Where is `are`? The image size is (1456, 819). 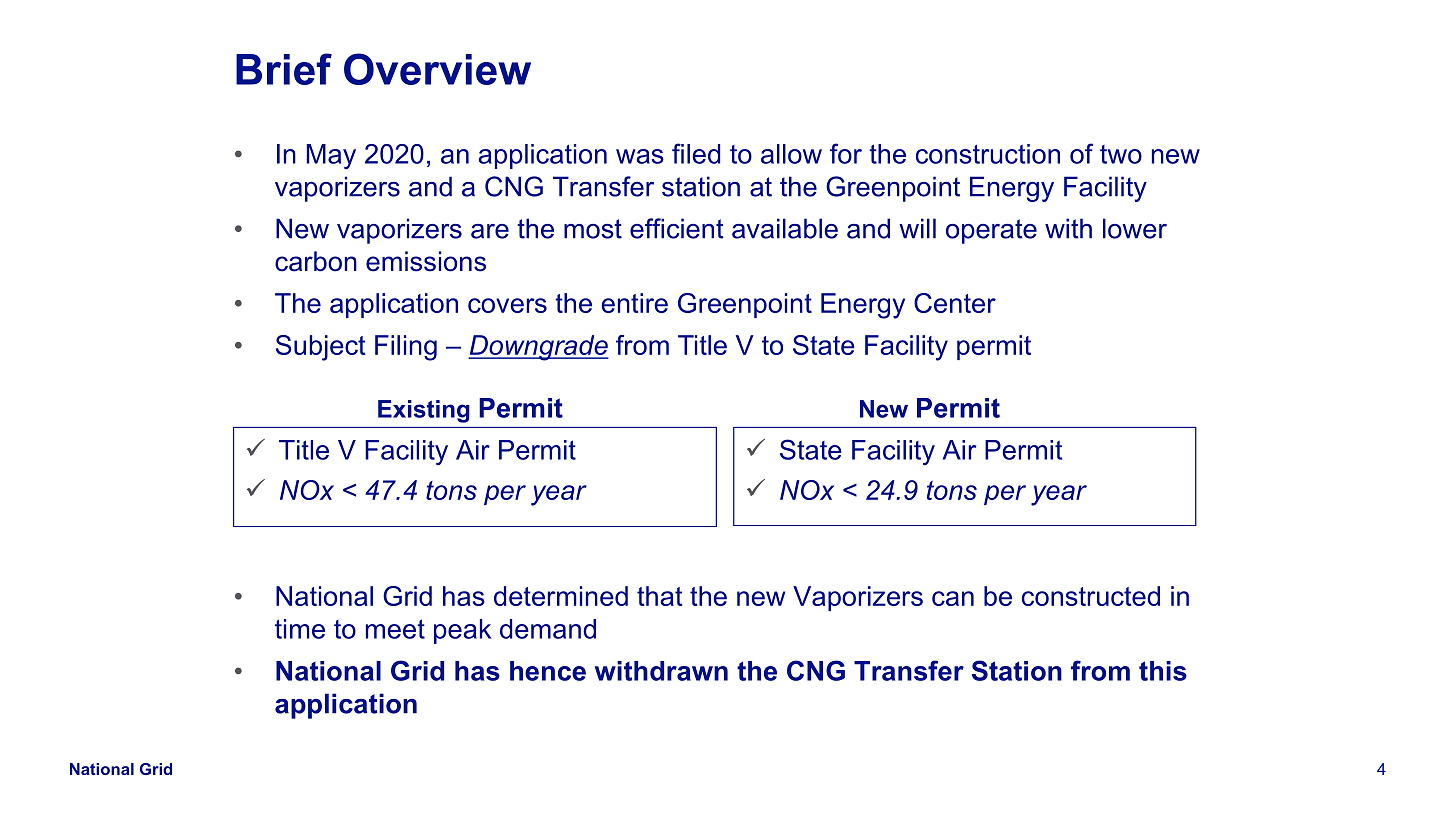 are is located at coordinates (490, 231).
